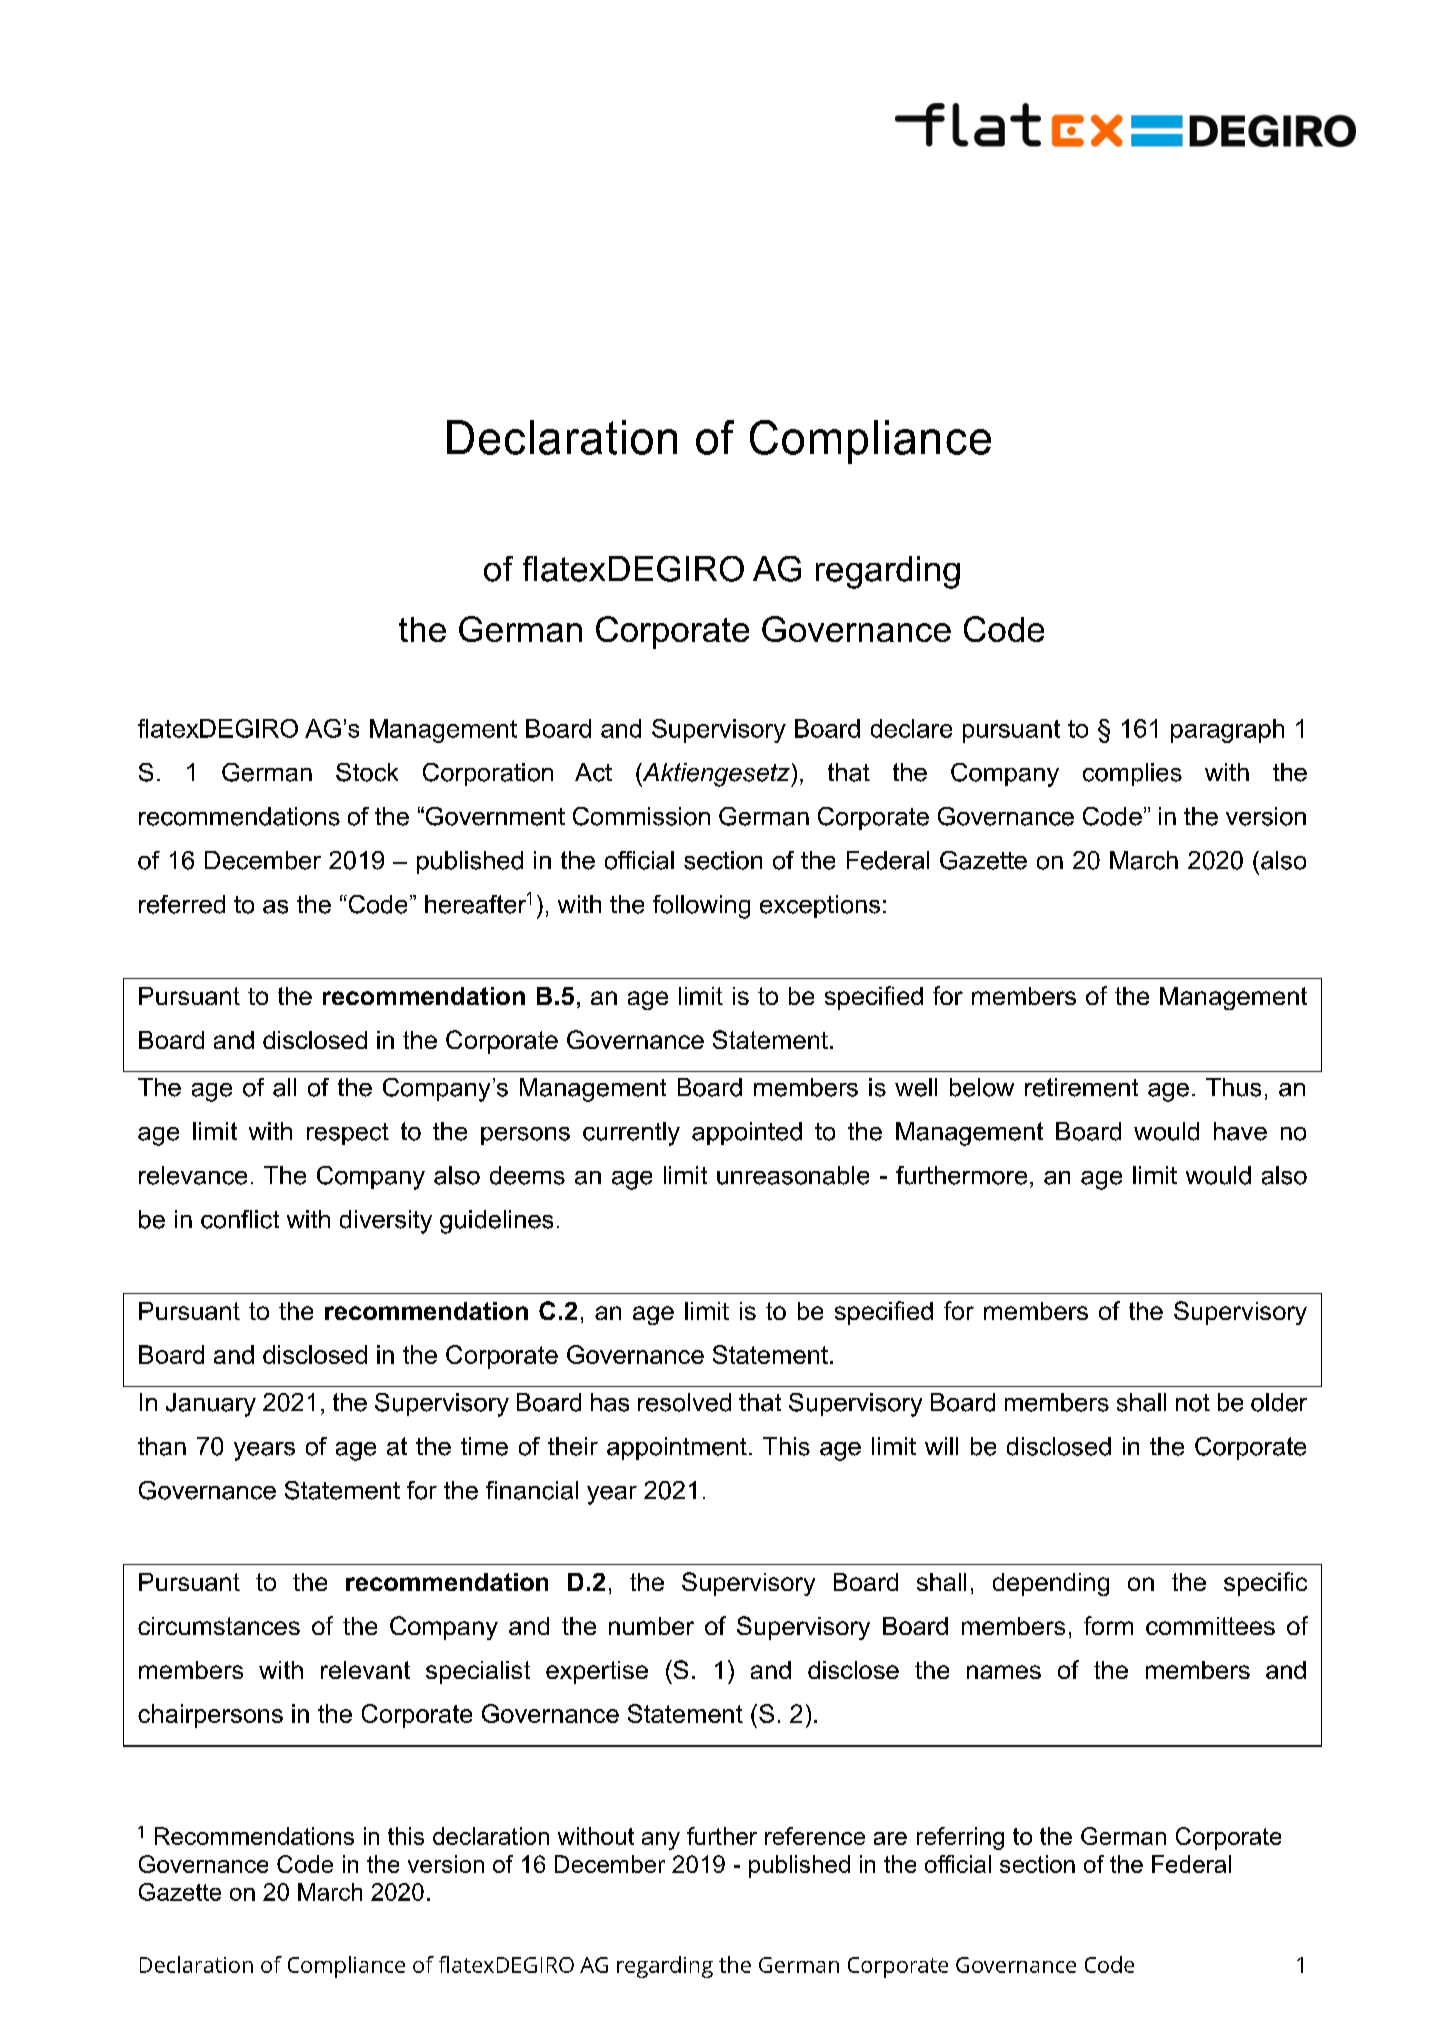 The width and height of the screenshot is (1445, 2043). I want to click on not, so click(1193, 1403).
